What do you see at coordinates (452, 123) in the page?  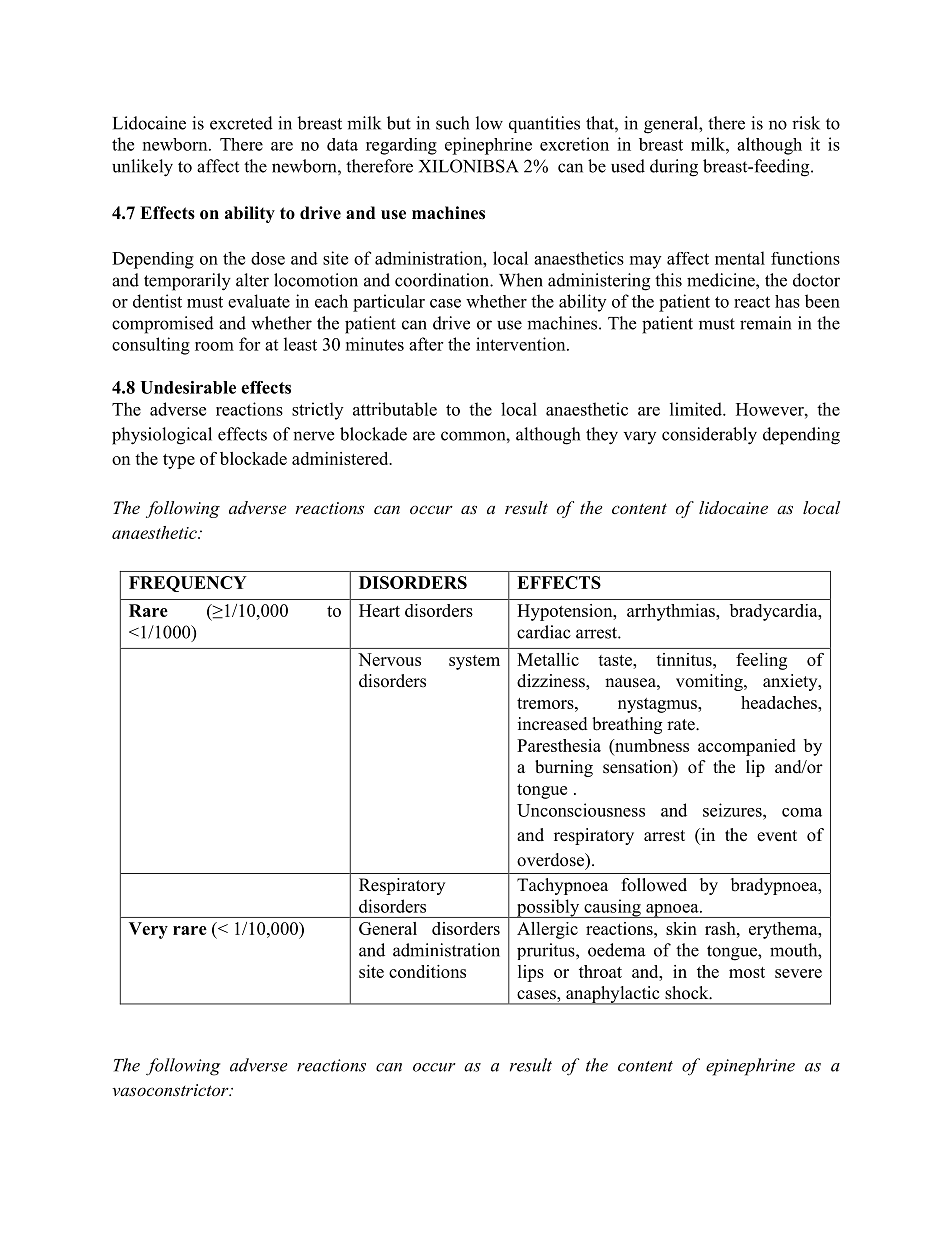 I see `such` at bounding box center [452, 123].
